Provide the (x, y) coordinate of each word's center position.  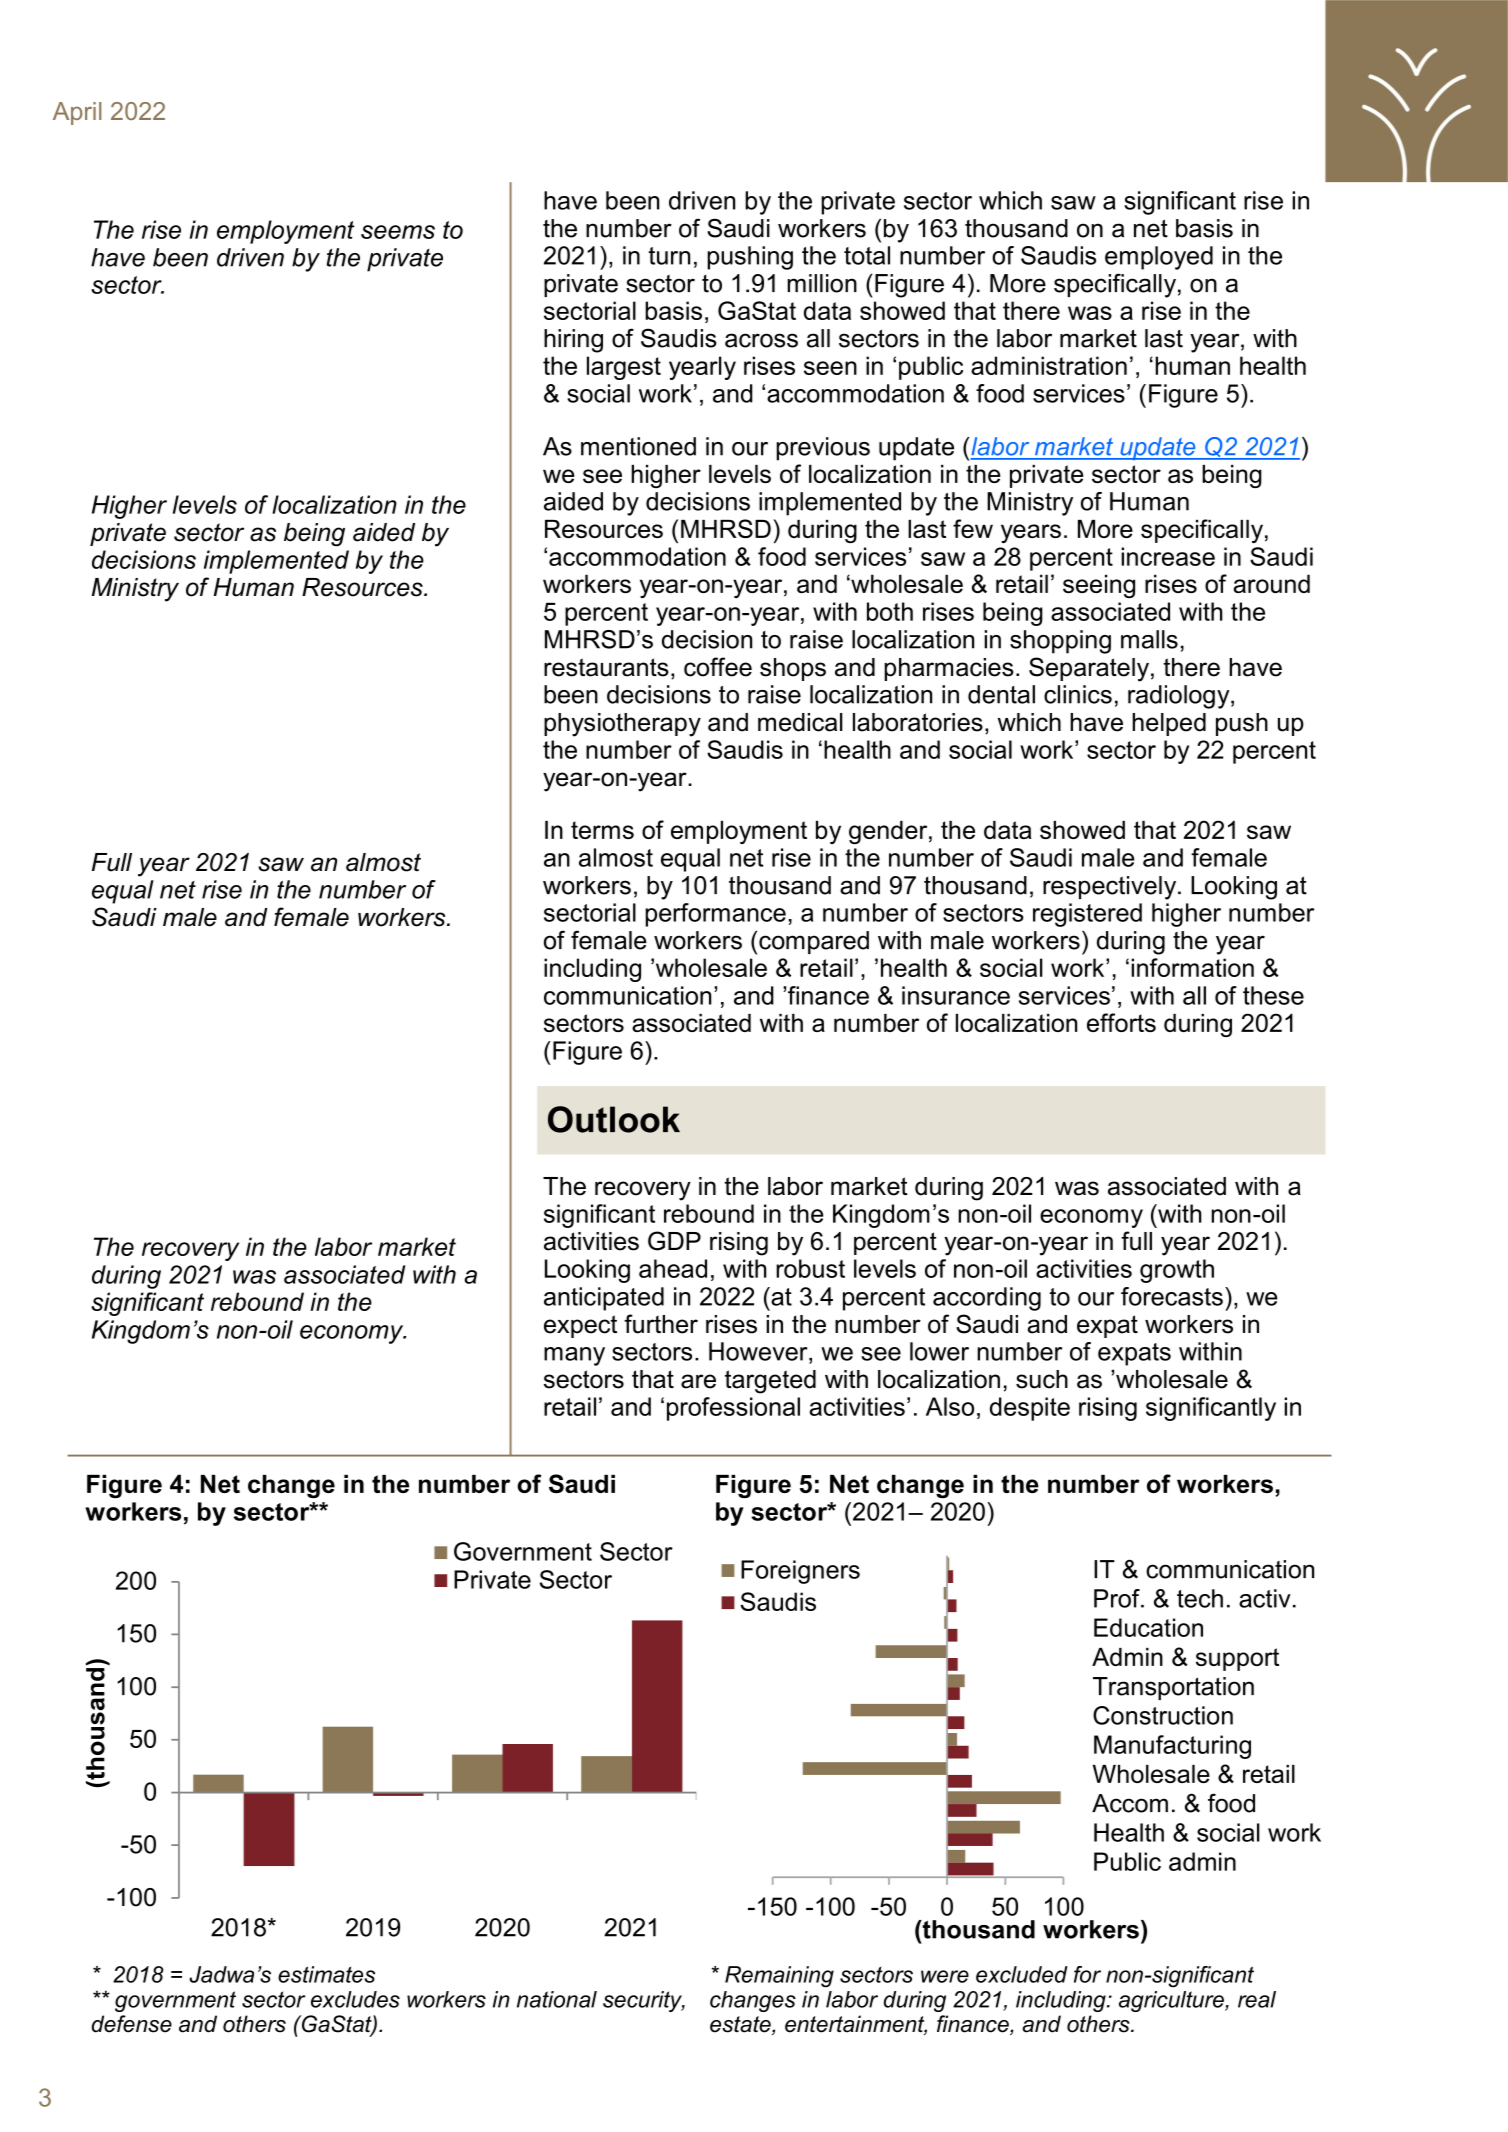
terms (602, 830)
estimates (326, 1974)
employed (1159, 258)
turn (669, 256)
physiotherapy (622, 725)
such (1042, 1379)
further (661, 1324)
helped (1169, 724)
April (77, 113)
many (574, 1356)
